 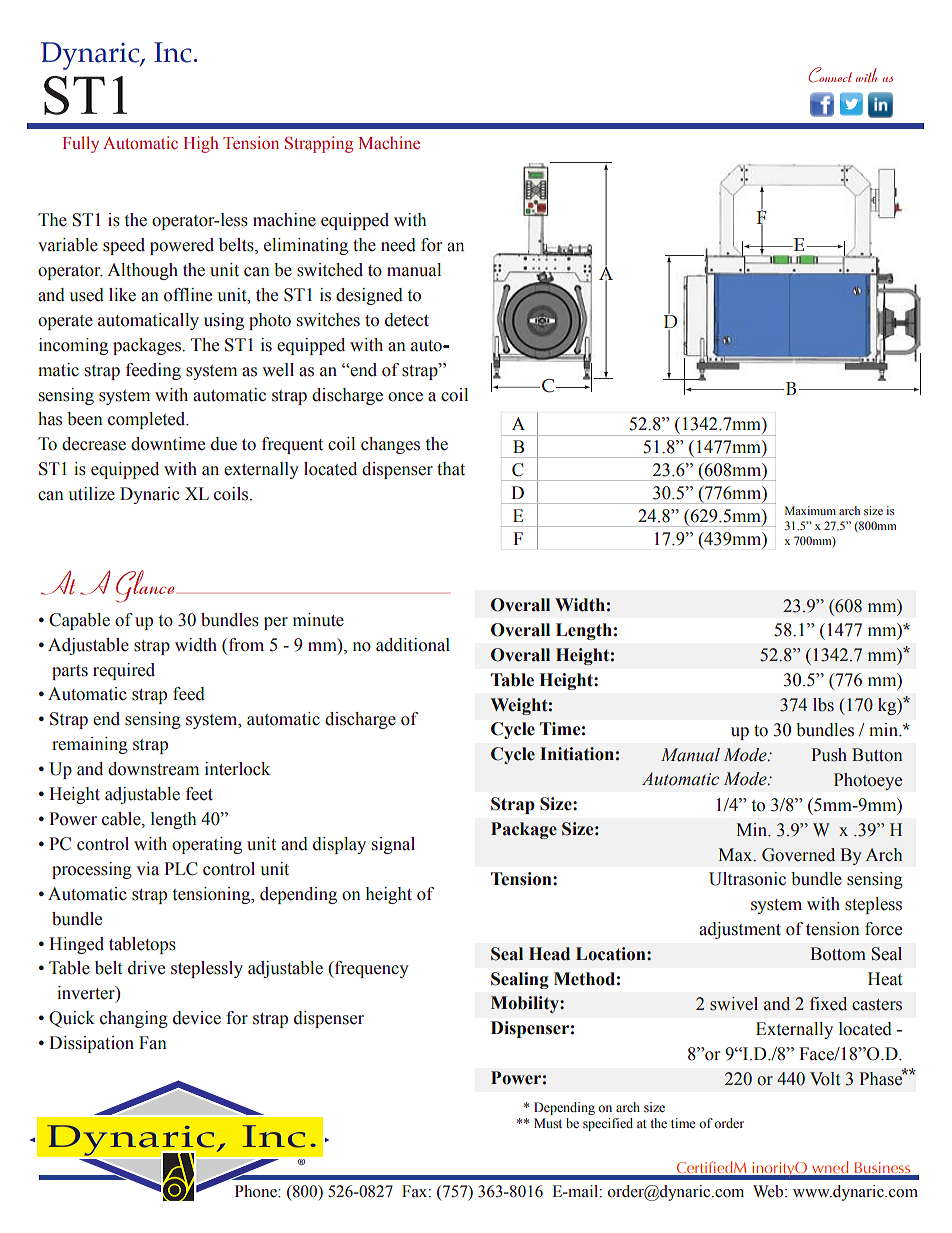 What do you see at coordinates (330, 270) in the page?
I see `switched` at bounding box center [330, 270].
